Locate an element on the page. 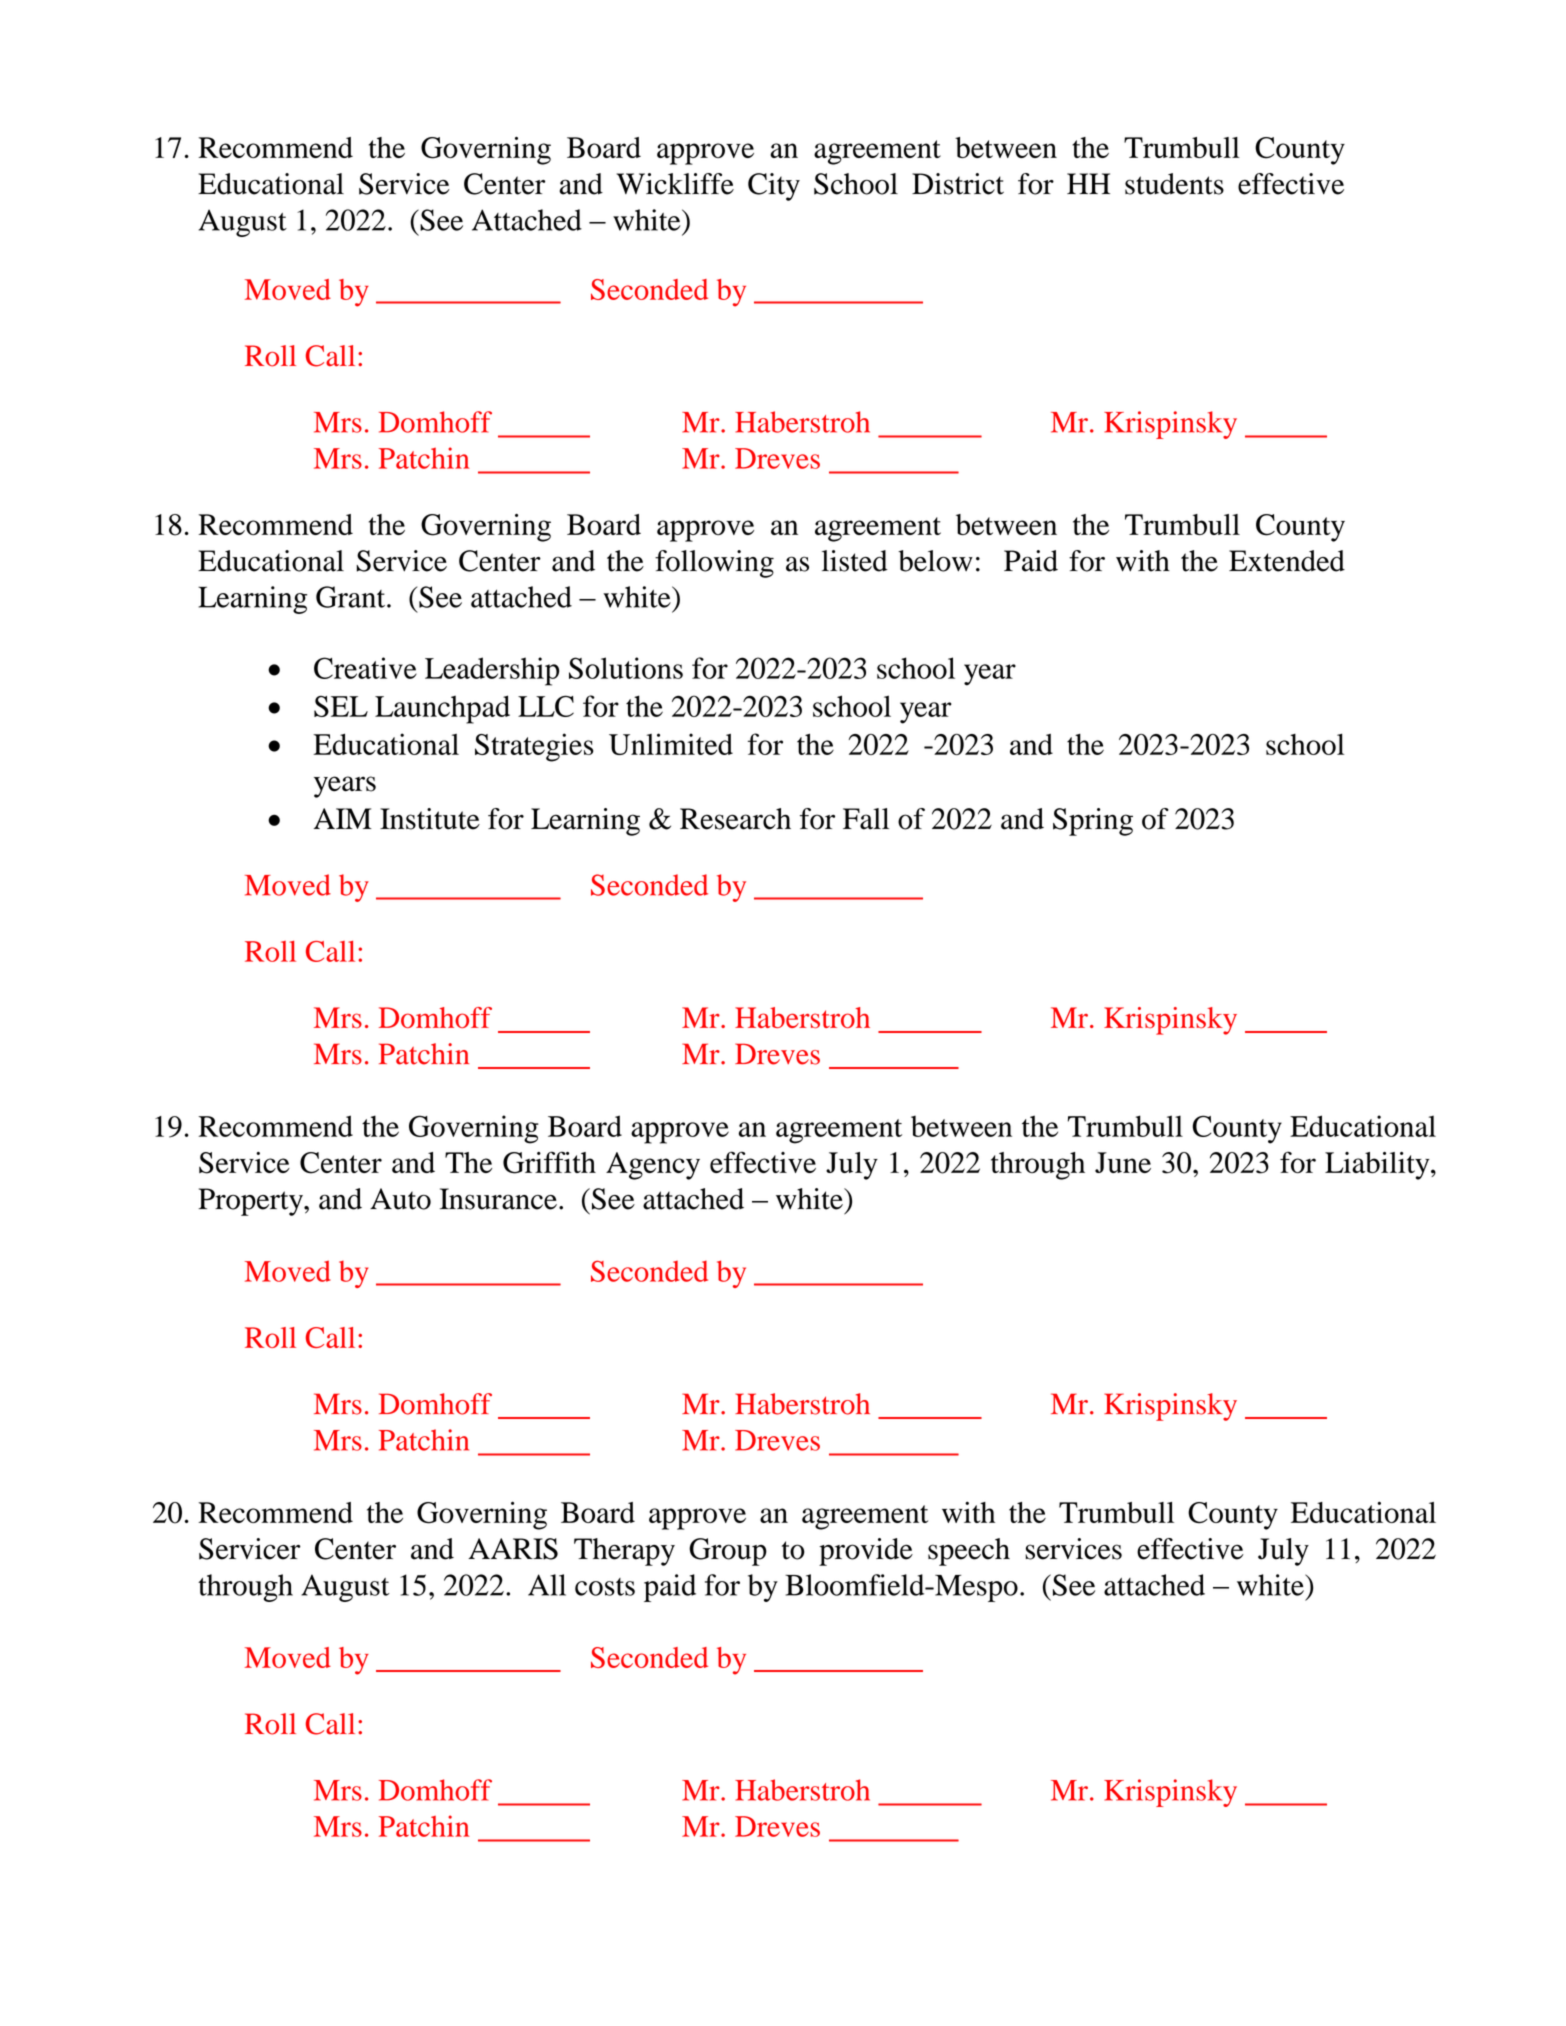 The height and width of the document is (2026, 1566). Grant is located at coordinates (352, 597).
